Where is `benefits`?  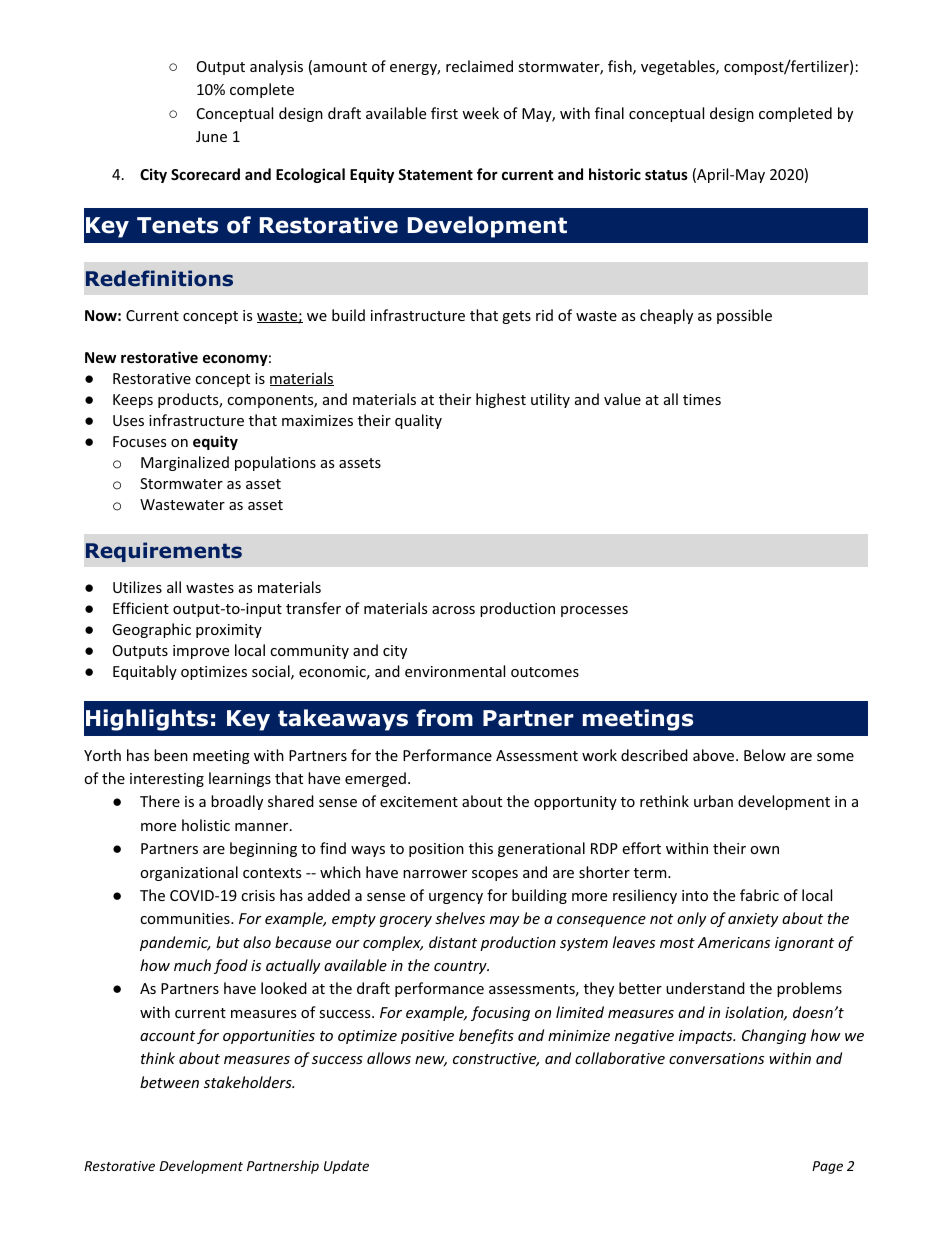
benefits is located at coordinates (486, 1036).
